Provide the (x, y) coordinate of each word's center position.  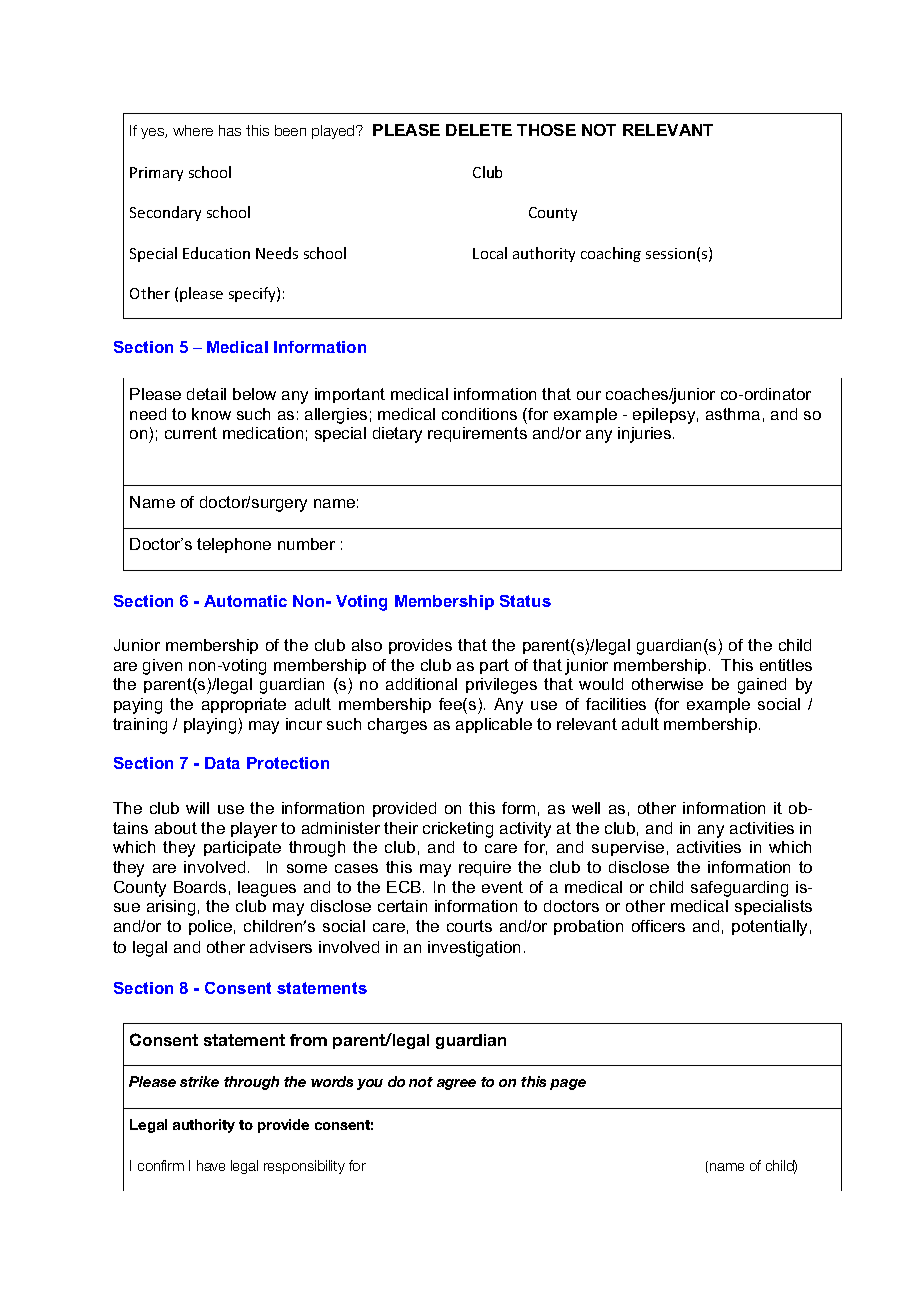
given (162, 667)
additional (421, 684)
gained (762, 686)
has (230, 130)
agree (456, 1084)
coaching (611, 254)
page (568, 1084)
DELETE (479, 130)
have (211, 1165)
